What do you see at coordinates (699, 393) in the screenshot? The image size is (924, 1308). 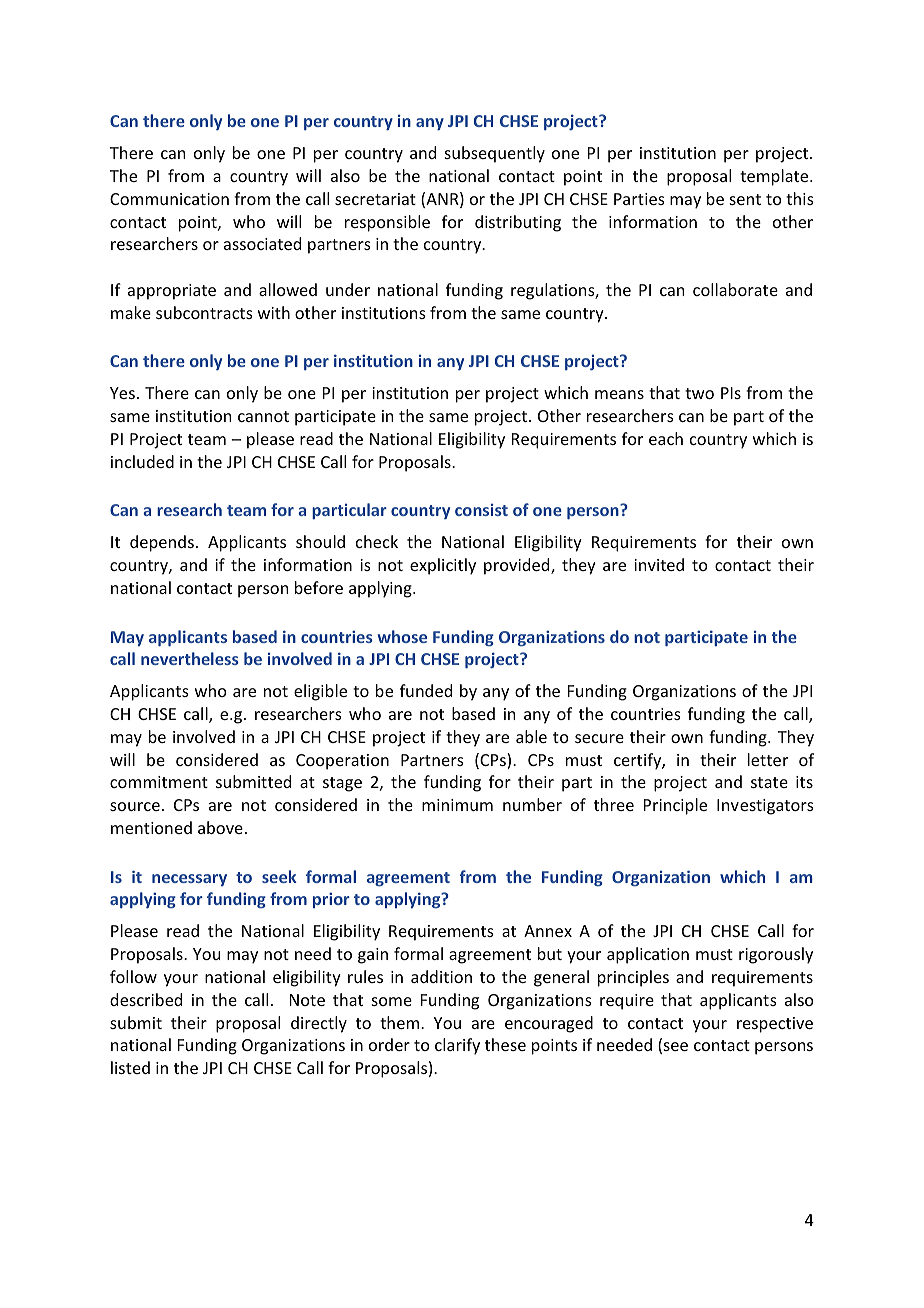 I see `two` at bounding box center [699, 393].
